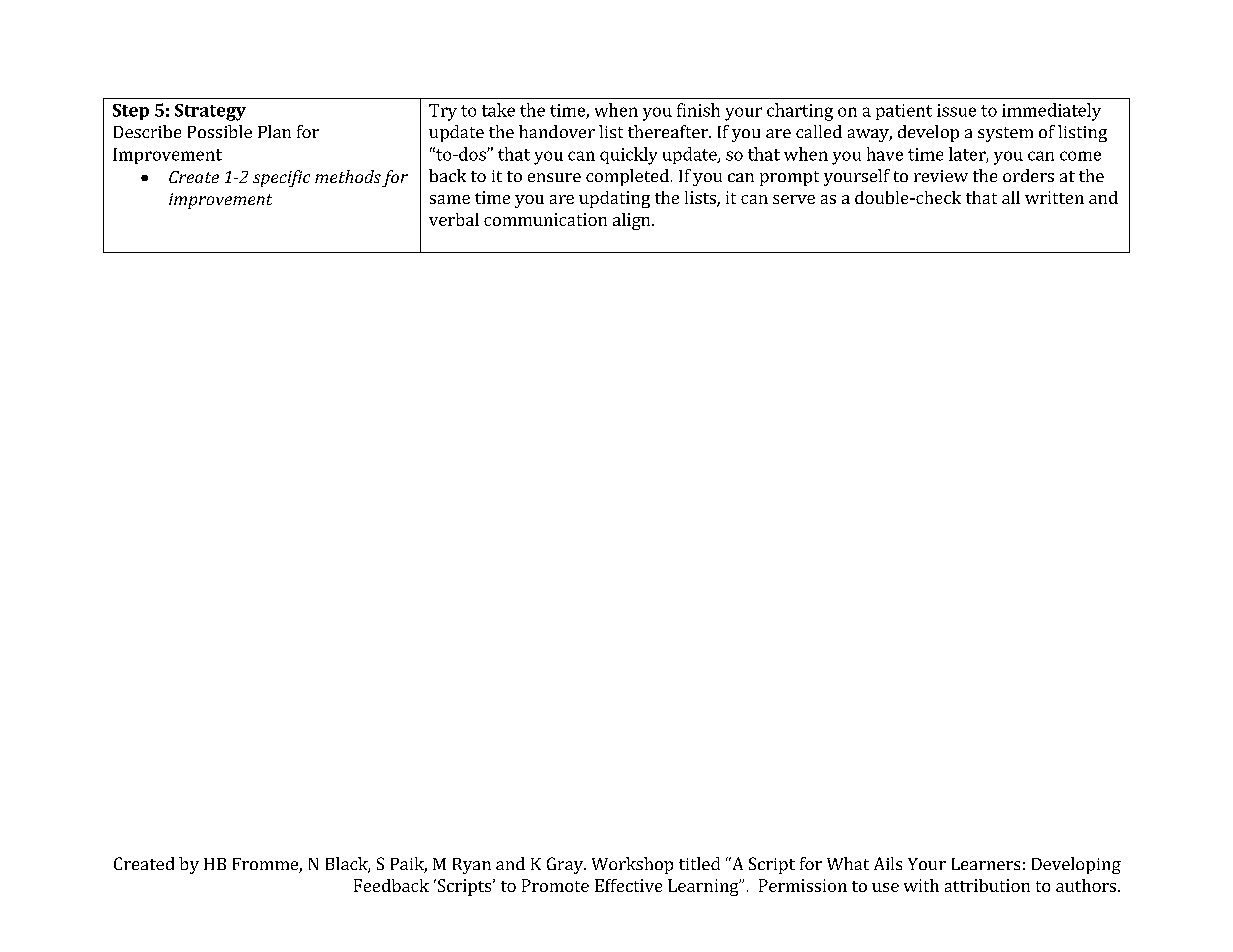  Describe the element at coordinates (1054, 197) in the screenshot. I see `written` at that location.
